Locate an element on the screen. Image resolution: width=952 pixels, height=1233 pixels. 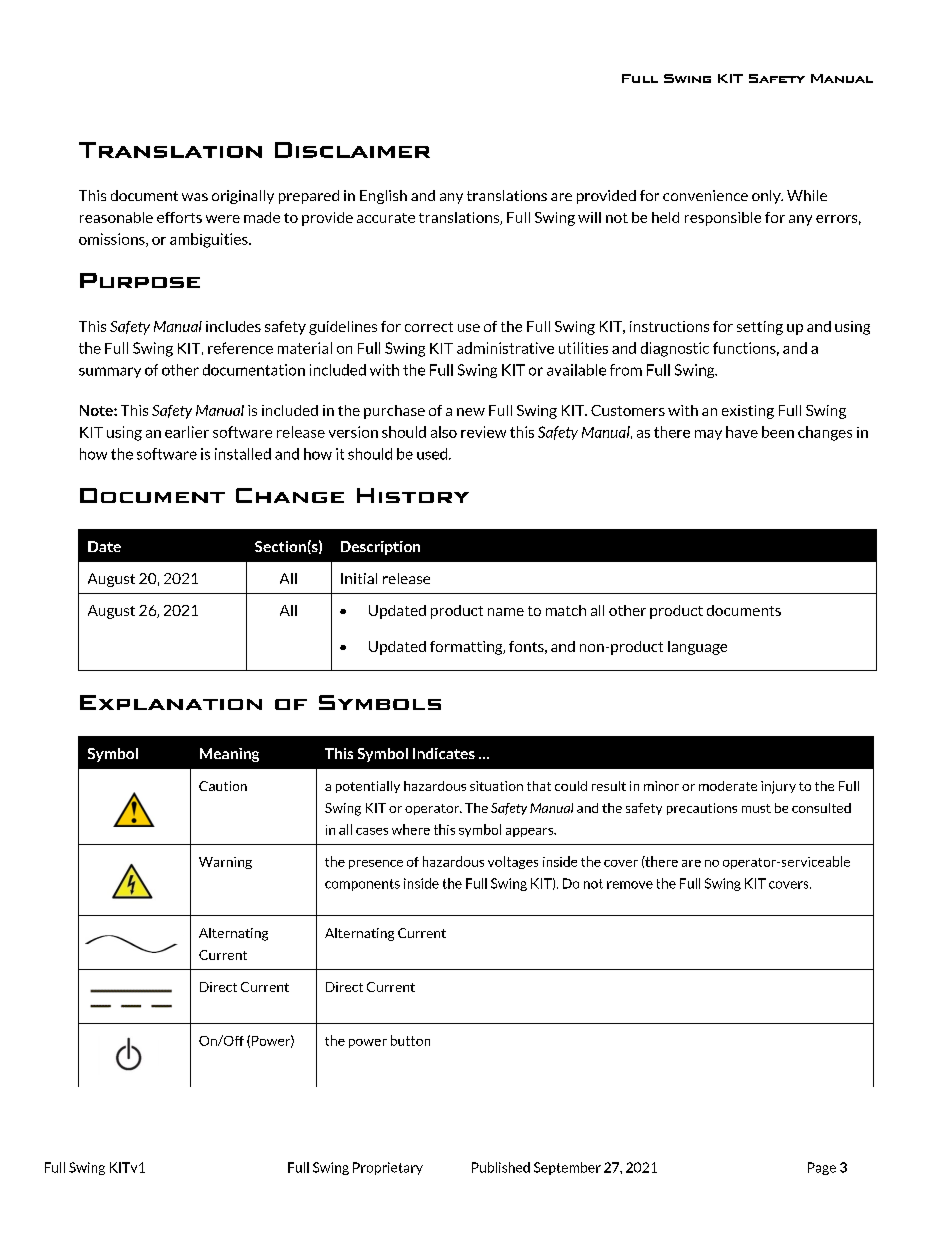
new is located at coordinates (471, 412).
